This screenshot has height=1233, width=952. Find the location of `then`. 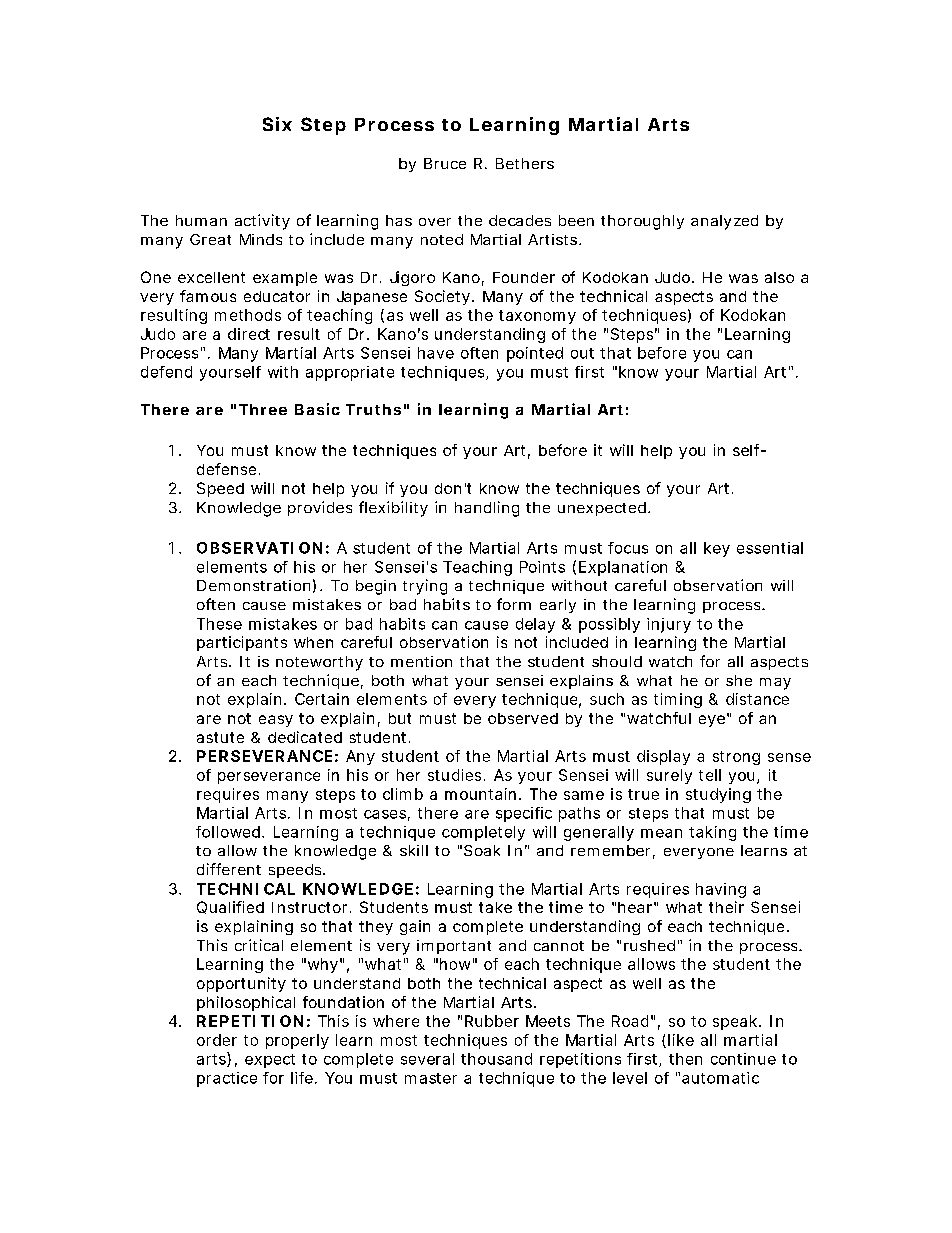

then is located at coordinates (685, 1059).
